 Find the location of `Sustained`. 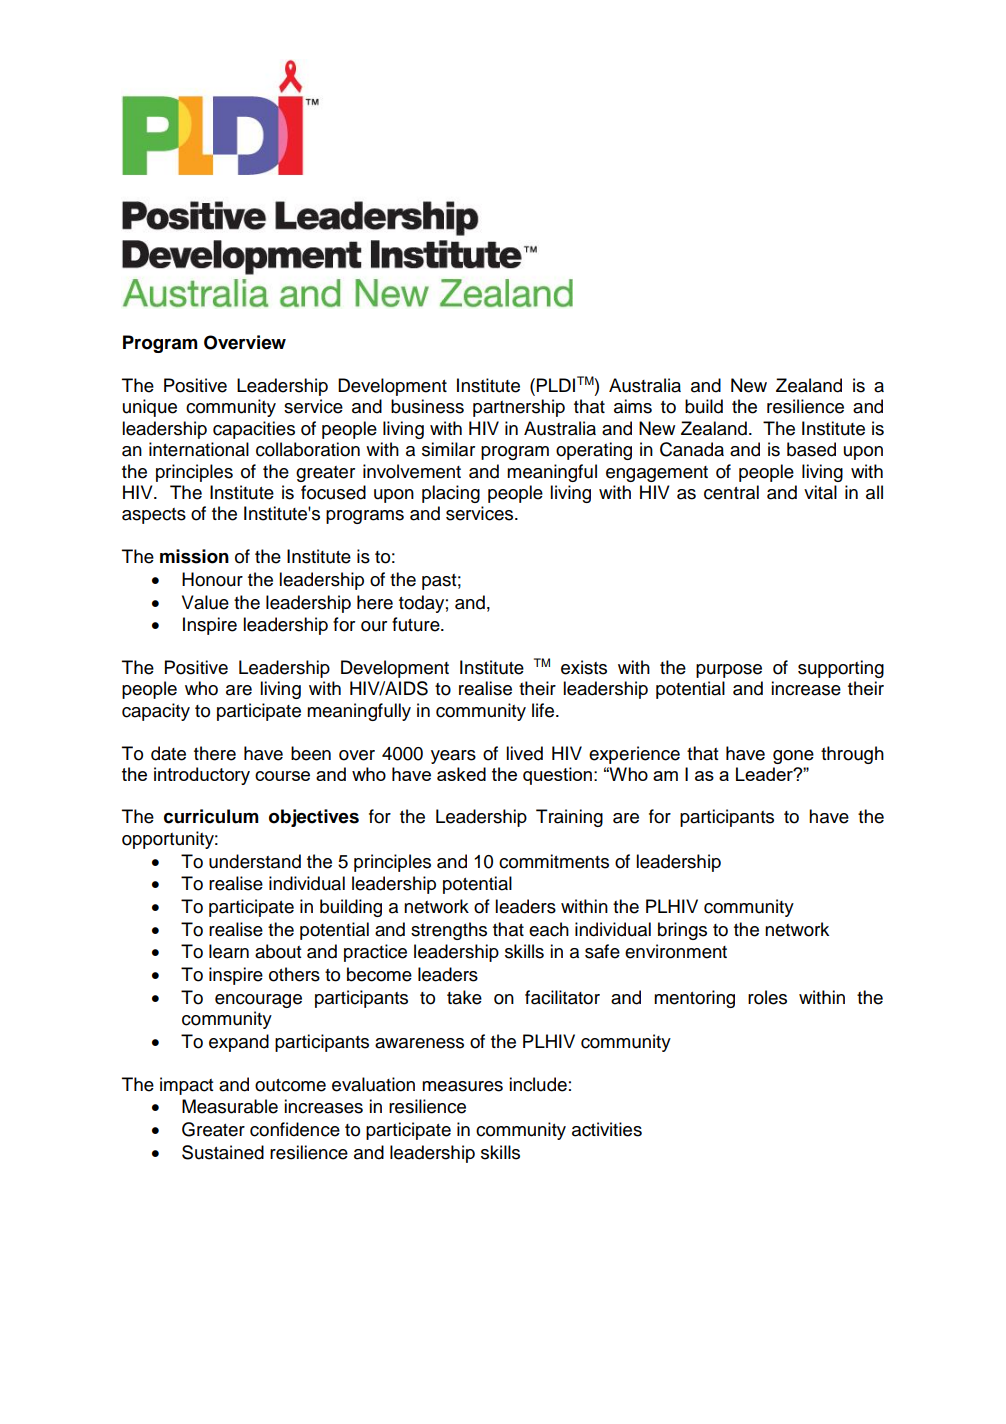

Sustained is located at coordinates (223, 1152).
